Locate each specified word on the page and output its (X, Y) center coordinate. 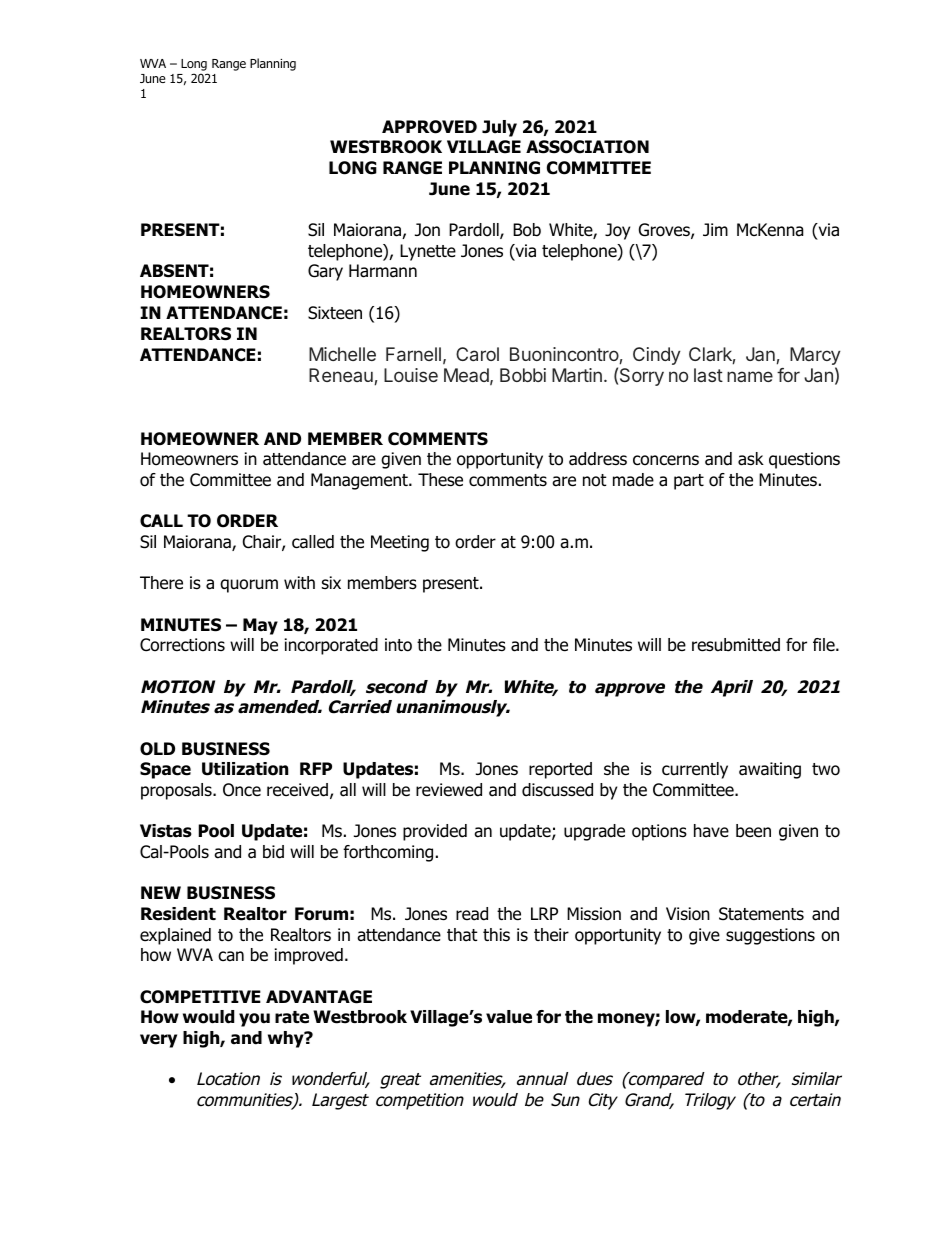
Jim (715, 229)
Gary (325, 272)
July (499, 128)
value (509, 1017)
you (254, 1020)
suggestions (770, 936)
